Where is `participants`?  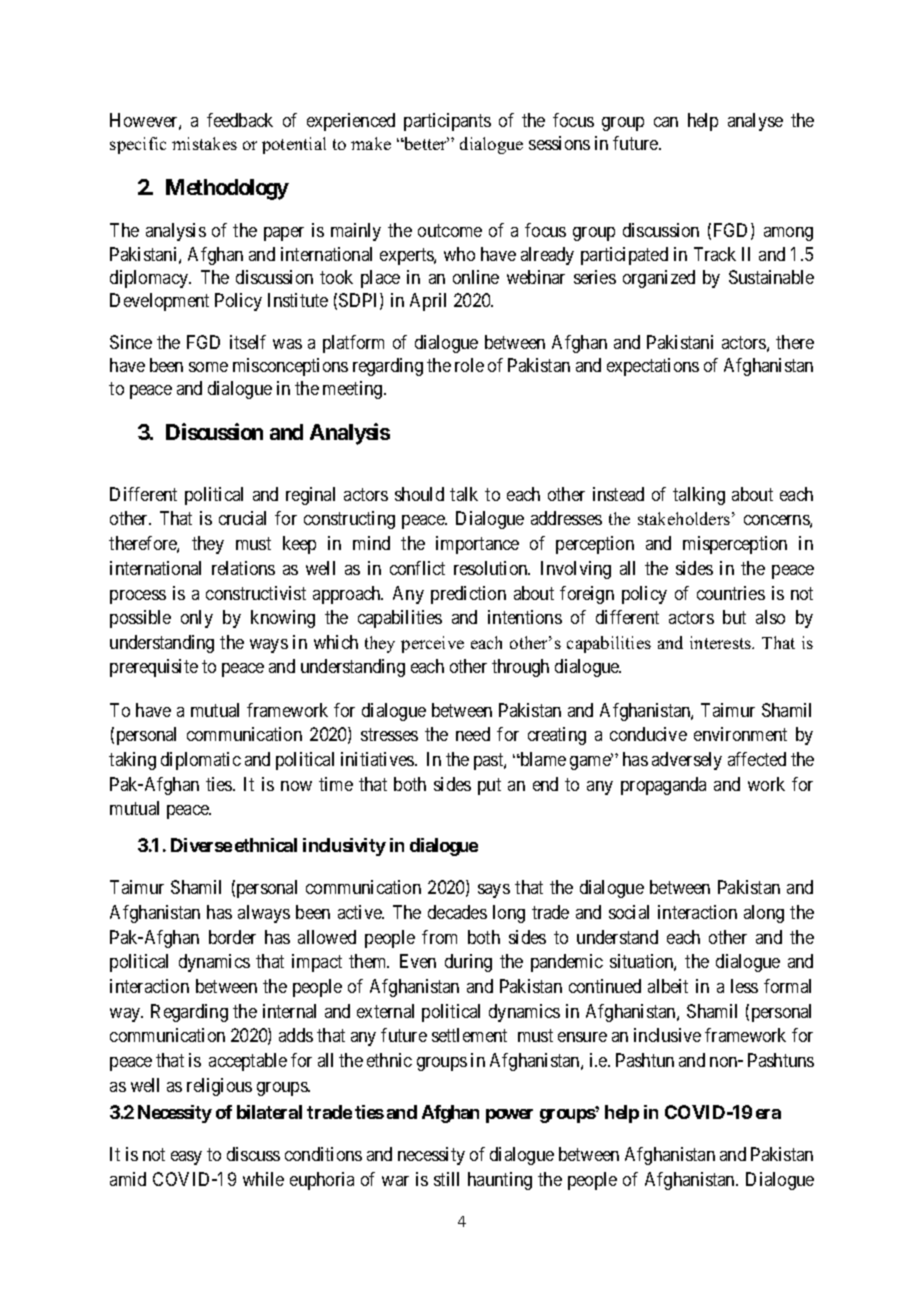
participants is located at coordinates (447, 122).
